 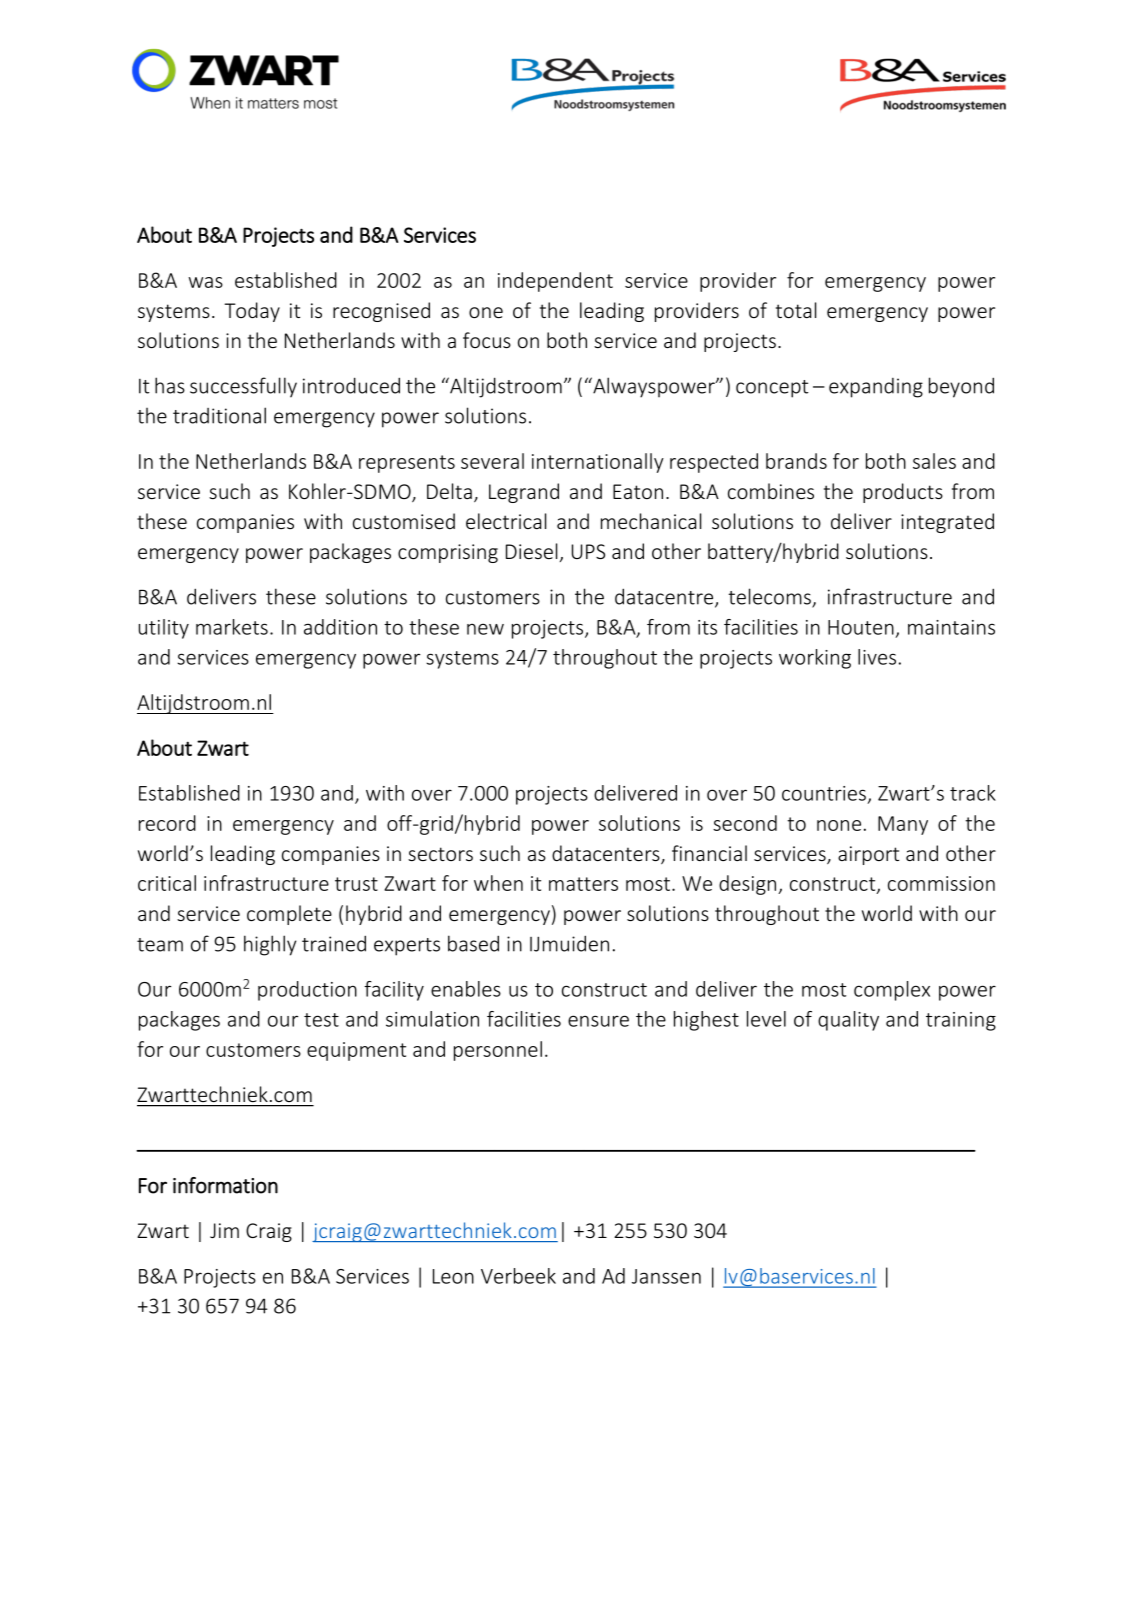 What do you see at coordinates (607, 854) in the page?
I see `datacenters` at bounding box center [607, 854].
